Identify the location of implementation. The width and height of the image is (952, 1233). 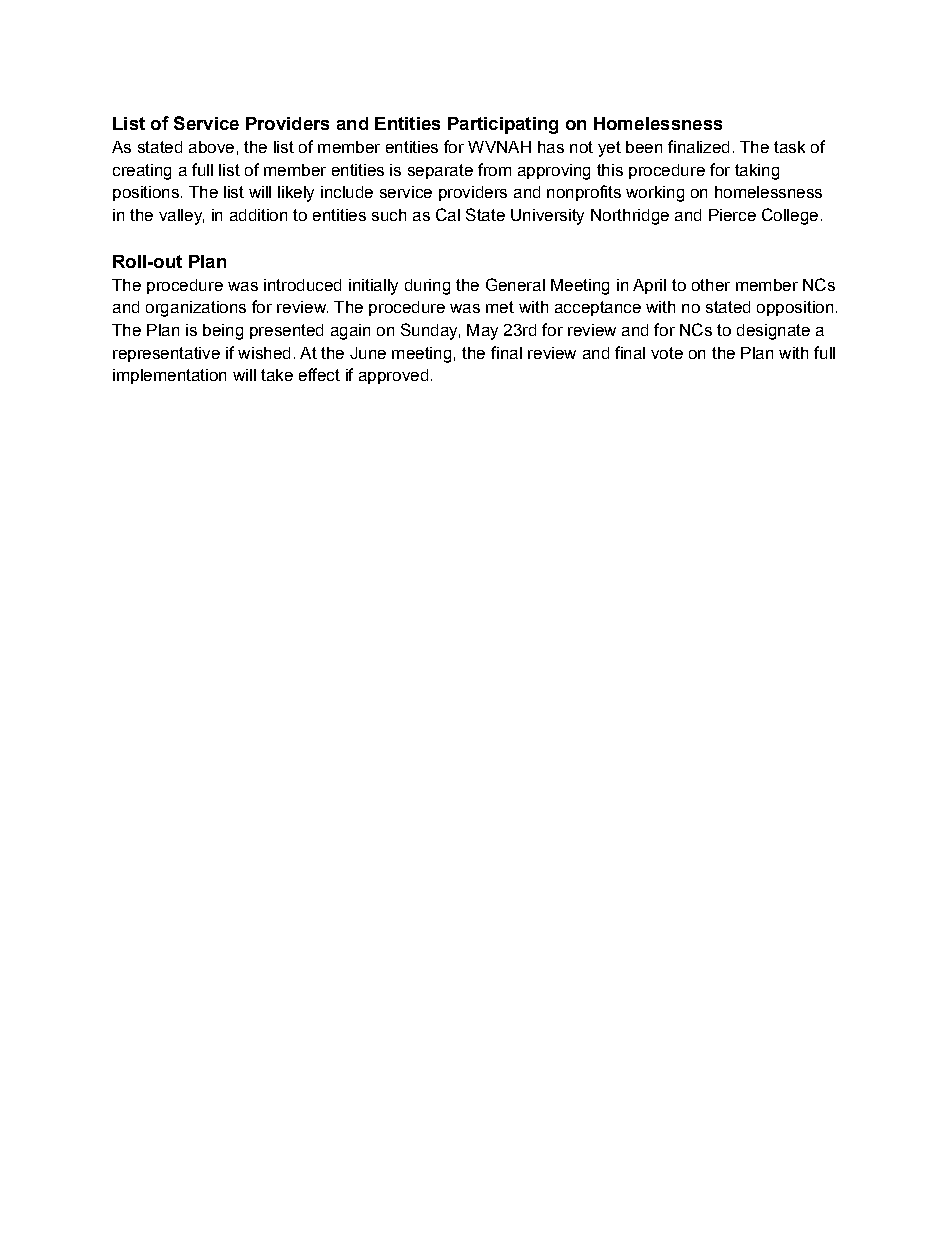
(169, 376).
